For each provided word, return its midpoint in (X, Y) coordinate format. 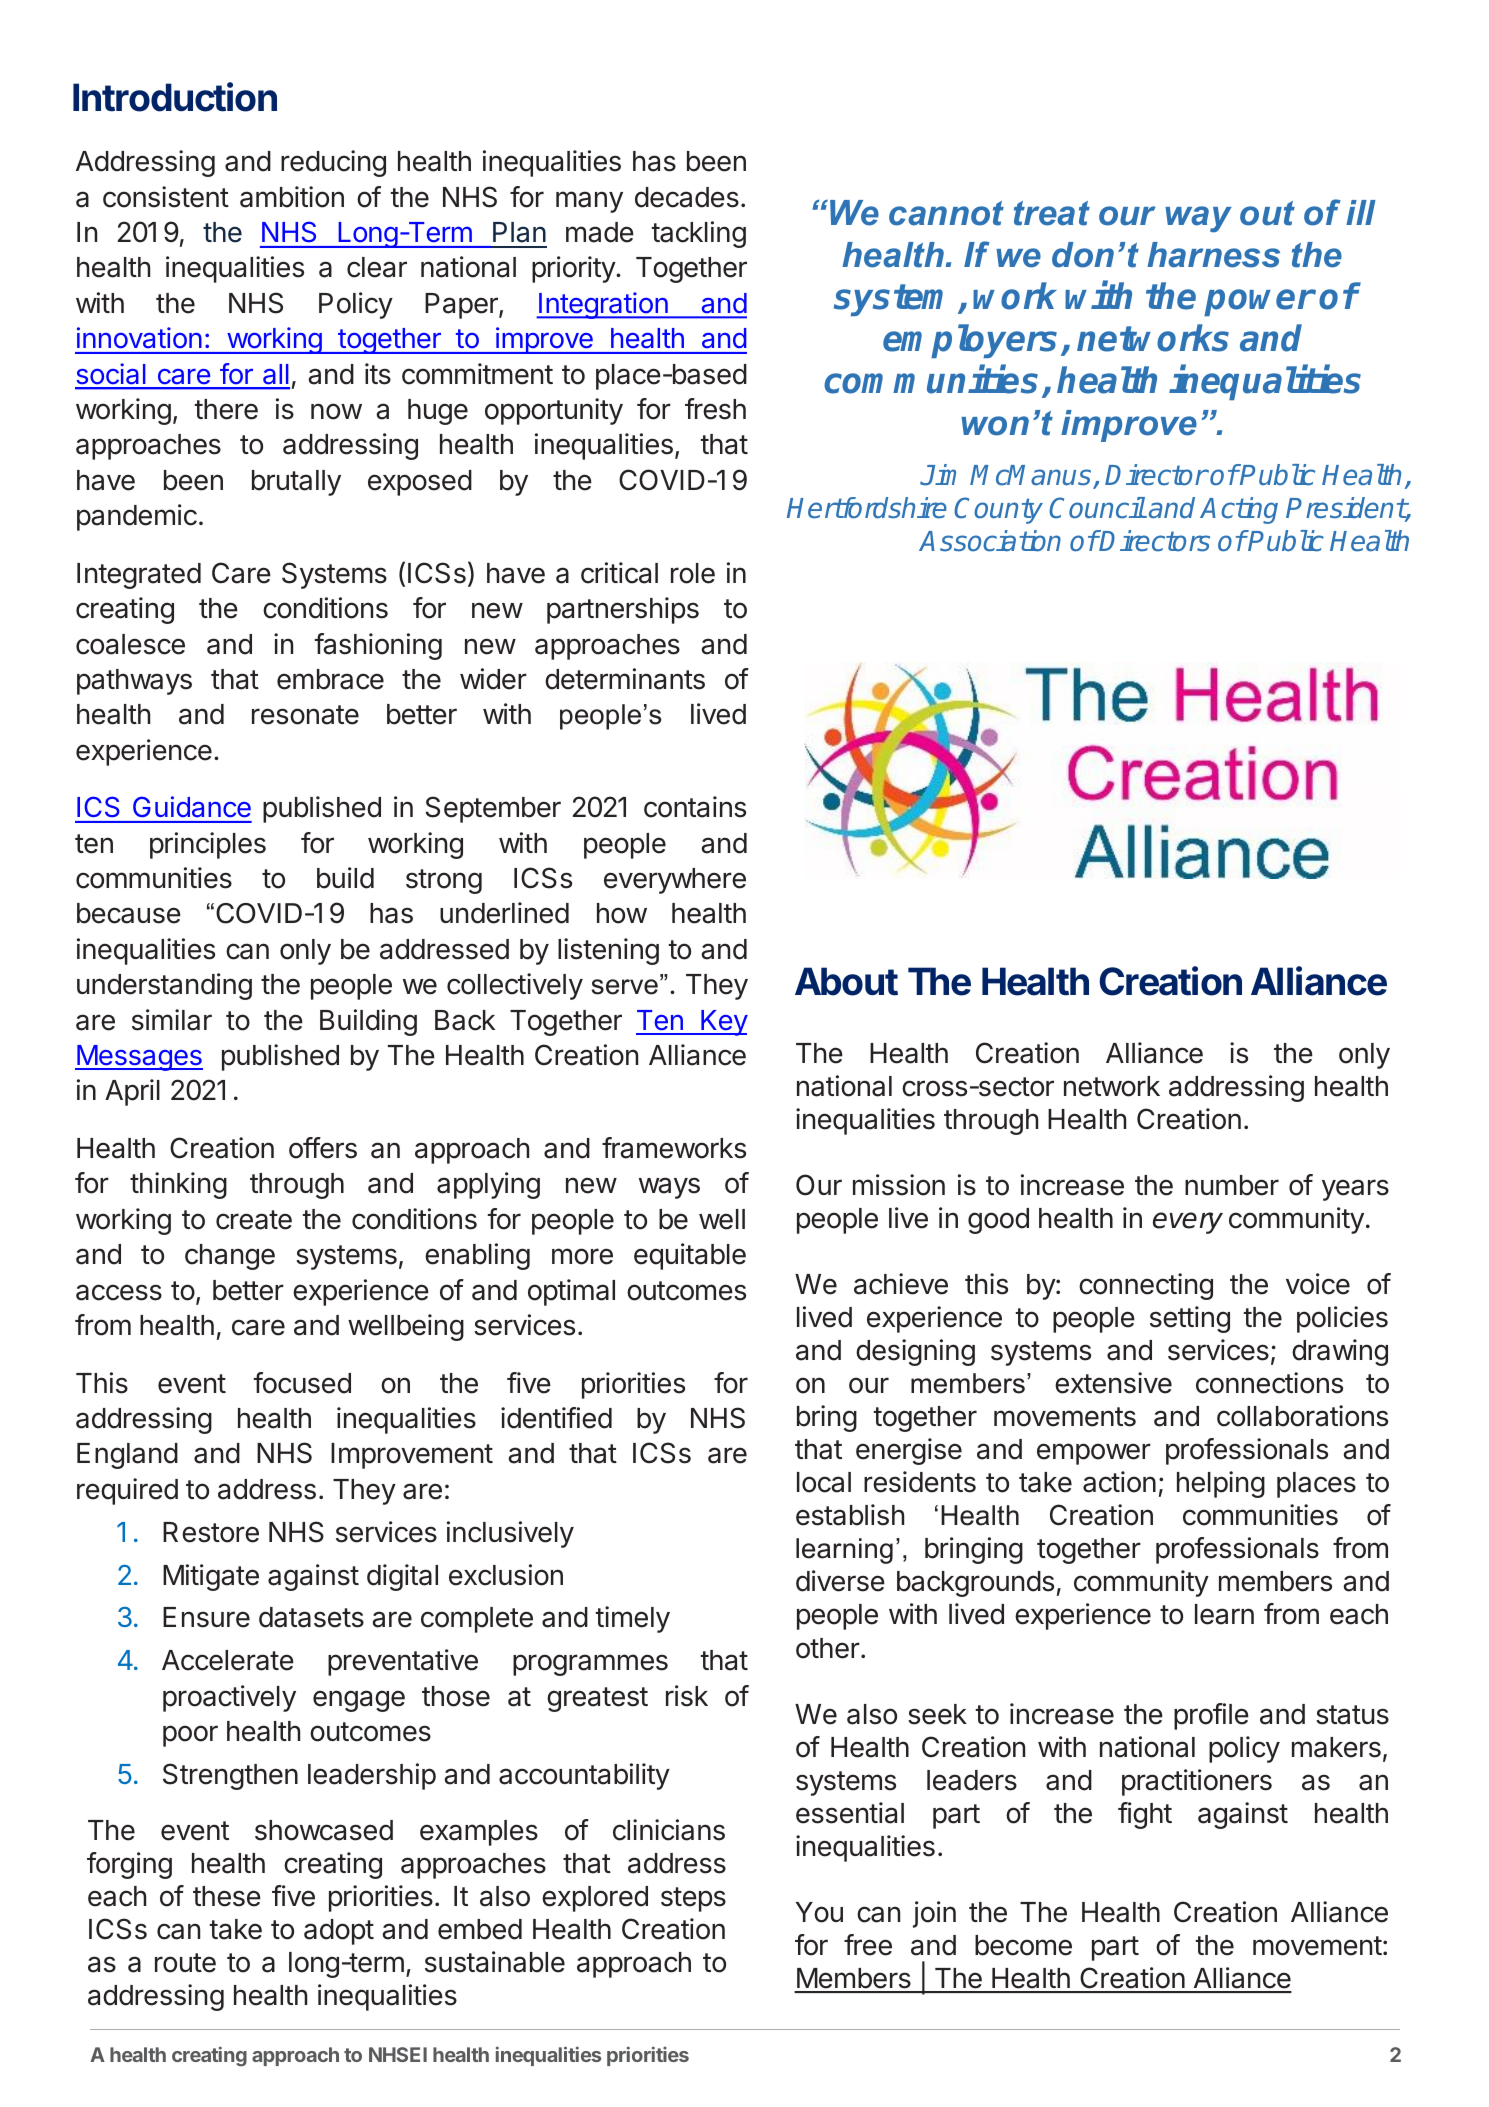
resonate (305, 715)
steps (693, 1899)
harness (1213, 255)
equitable (690, 1256)
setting (1190, 1319)
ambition (292, 197)
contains (695, 807)
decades (687, 197)
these (227, 1896)
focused (302, 1383)
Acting (1239, 510)
